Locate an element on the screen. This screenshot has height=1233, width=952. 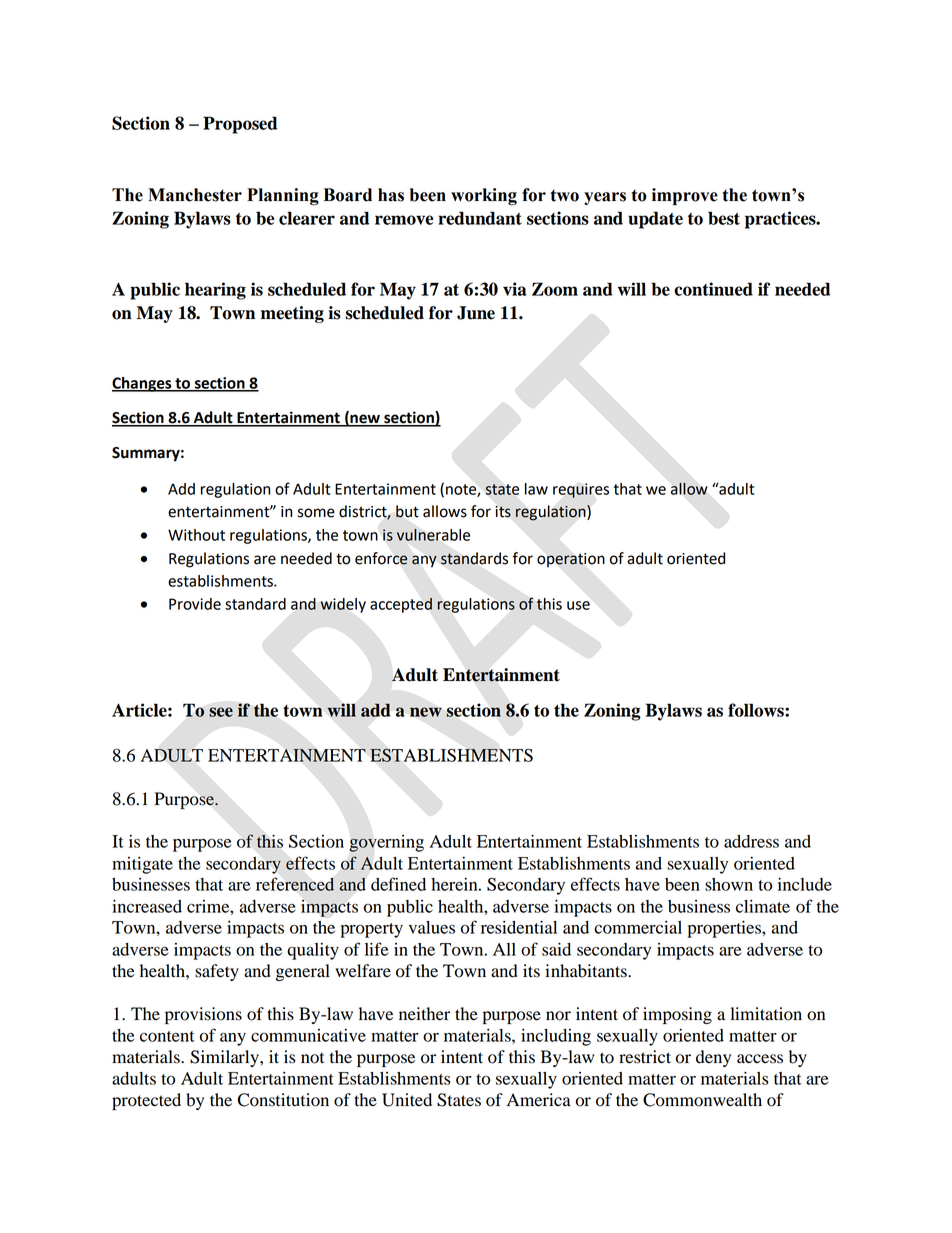
requires is located at coordinates (581, 490).
